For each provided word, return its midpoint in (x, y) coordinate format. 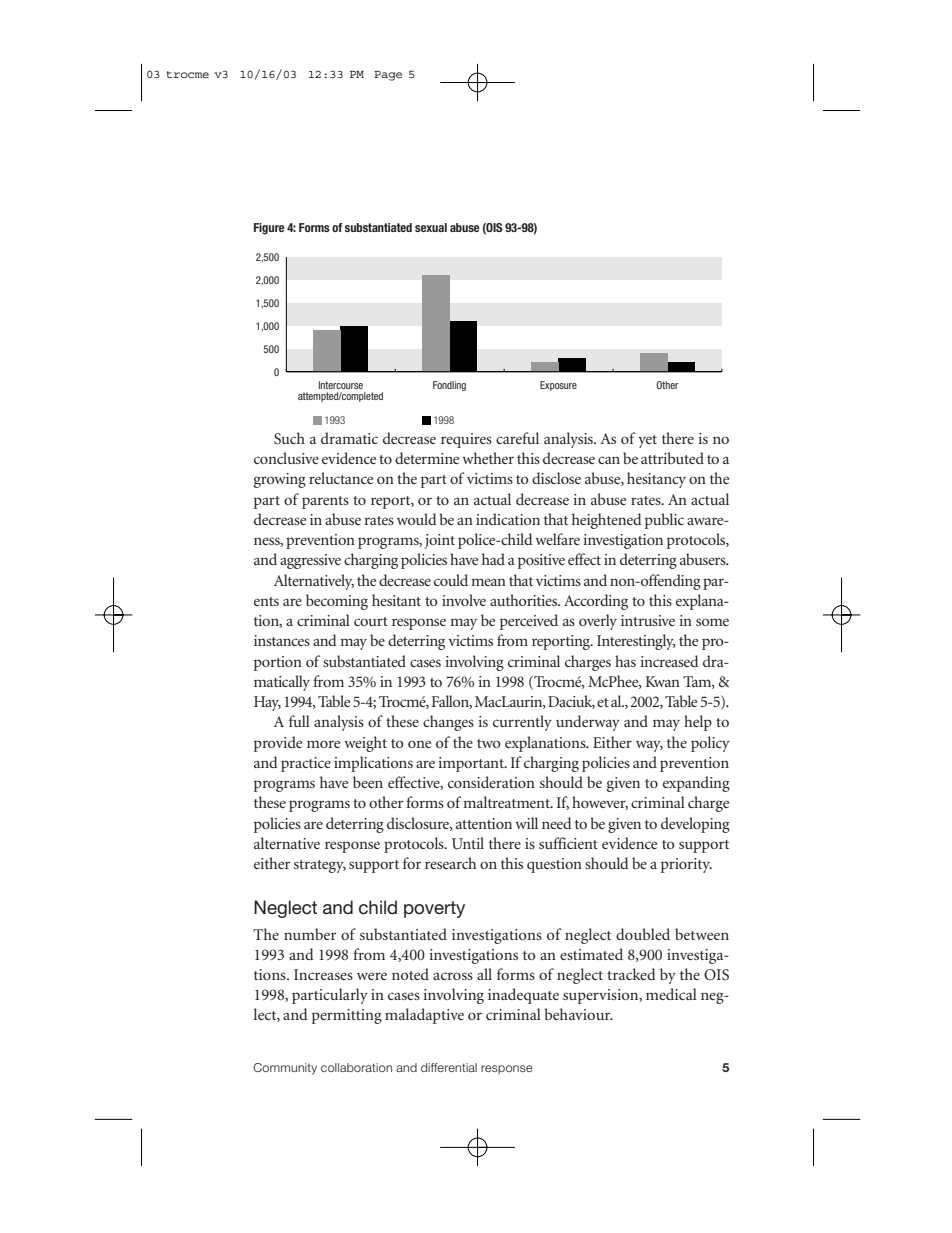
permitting (347, 1016)
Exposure (558, 386)
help (698, 723)
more (323, 744)
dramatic (349, 438)
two (489, 743)
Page (388, 76)
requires (466, 440)
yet (647, 441)
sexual (431, 227)
